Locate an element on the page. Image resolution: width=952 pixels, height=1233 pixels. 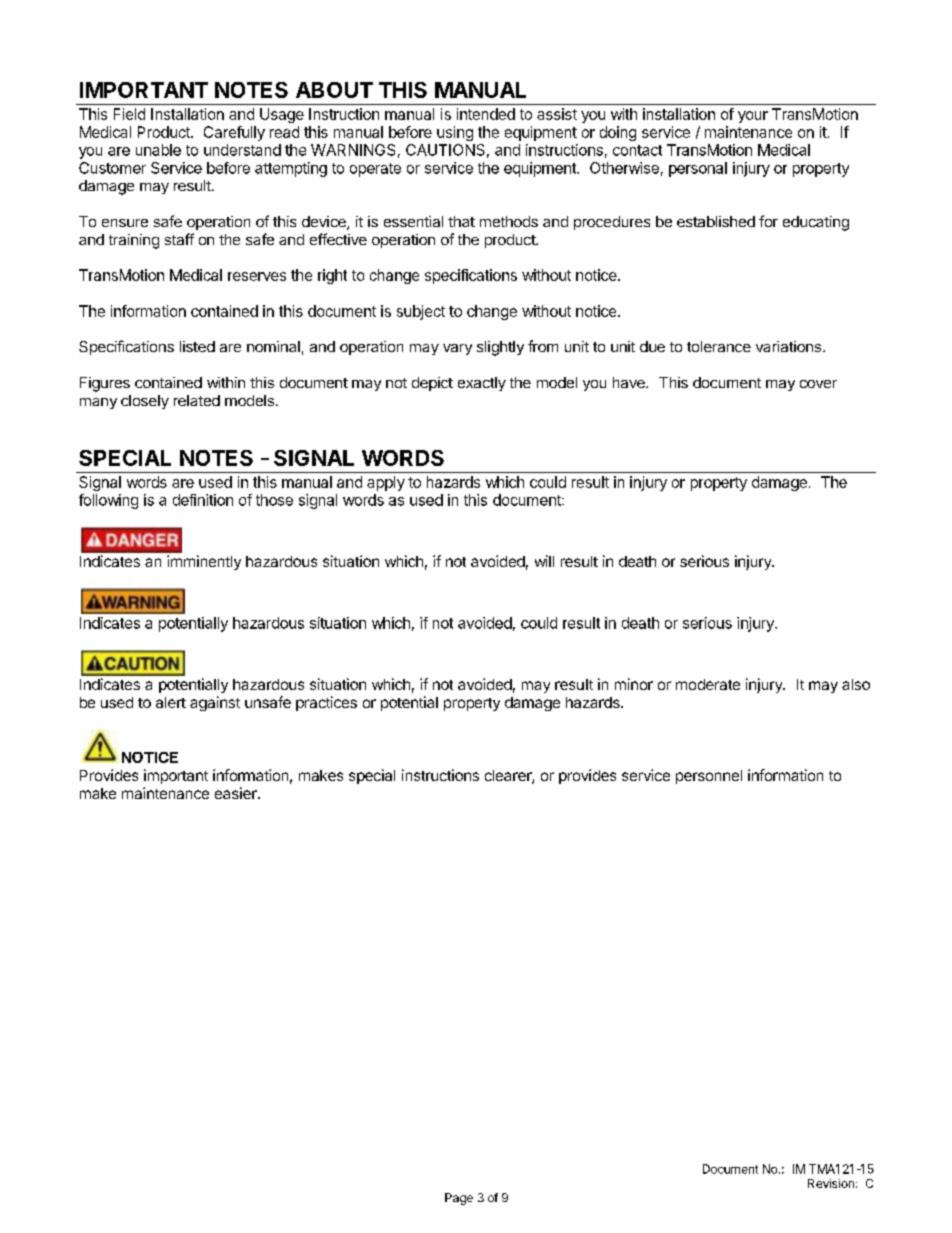
will is located at coordinates (544, 561).
